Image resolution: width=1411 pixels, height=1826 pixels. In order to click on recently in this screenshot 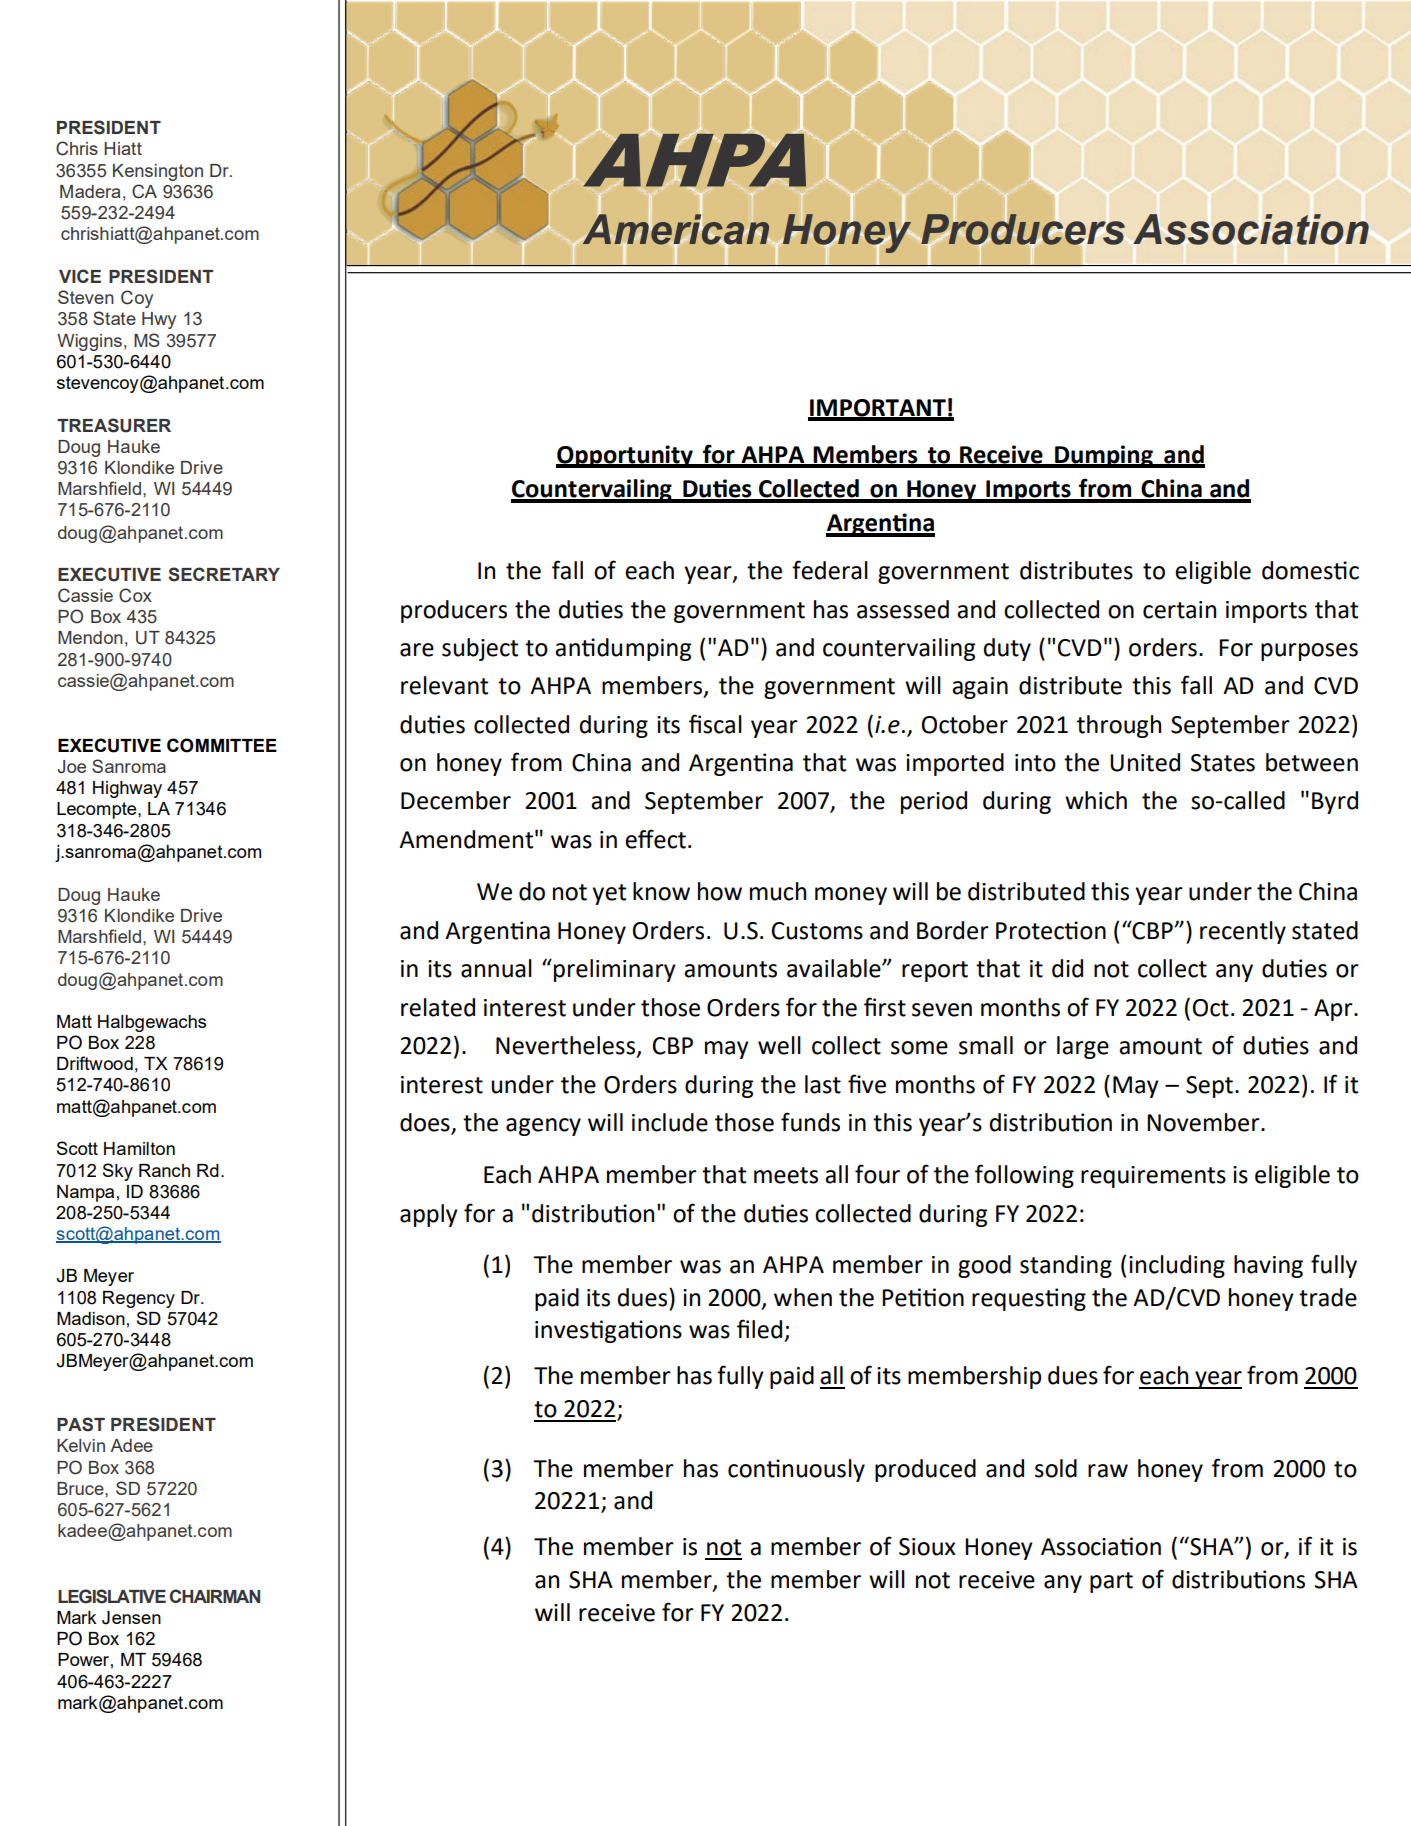, I will do `click(1243, 932)`.
